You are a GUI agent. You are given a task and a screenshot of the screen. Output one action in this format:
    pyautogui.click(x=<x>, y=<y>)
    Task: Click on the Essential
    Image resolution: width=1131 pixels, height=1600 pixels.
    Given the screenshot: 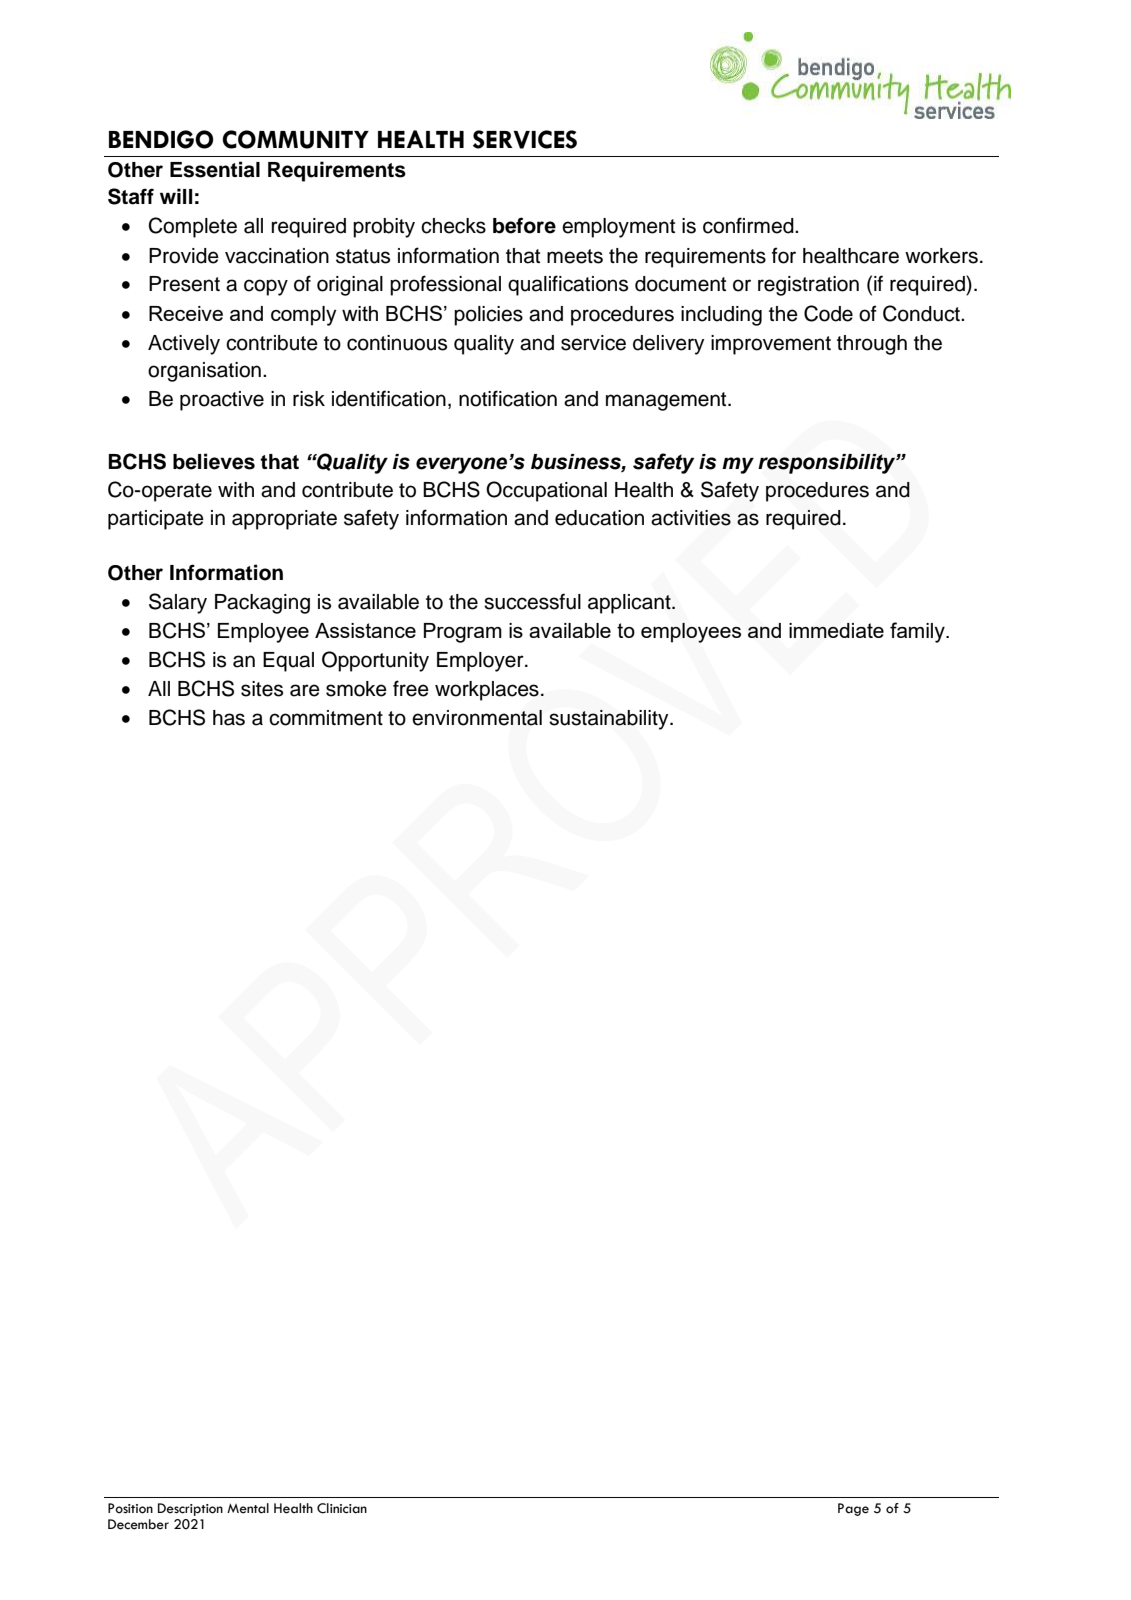 What is the action you would take?
    pyautogui.click(x=215, y=169)
